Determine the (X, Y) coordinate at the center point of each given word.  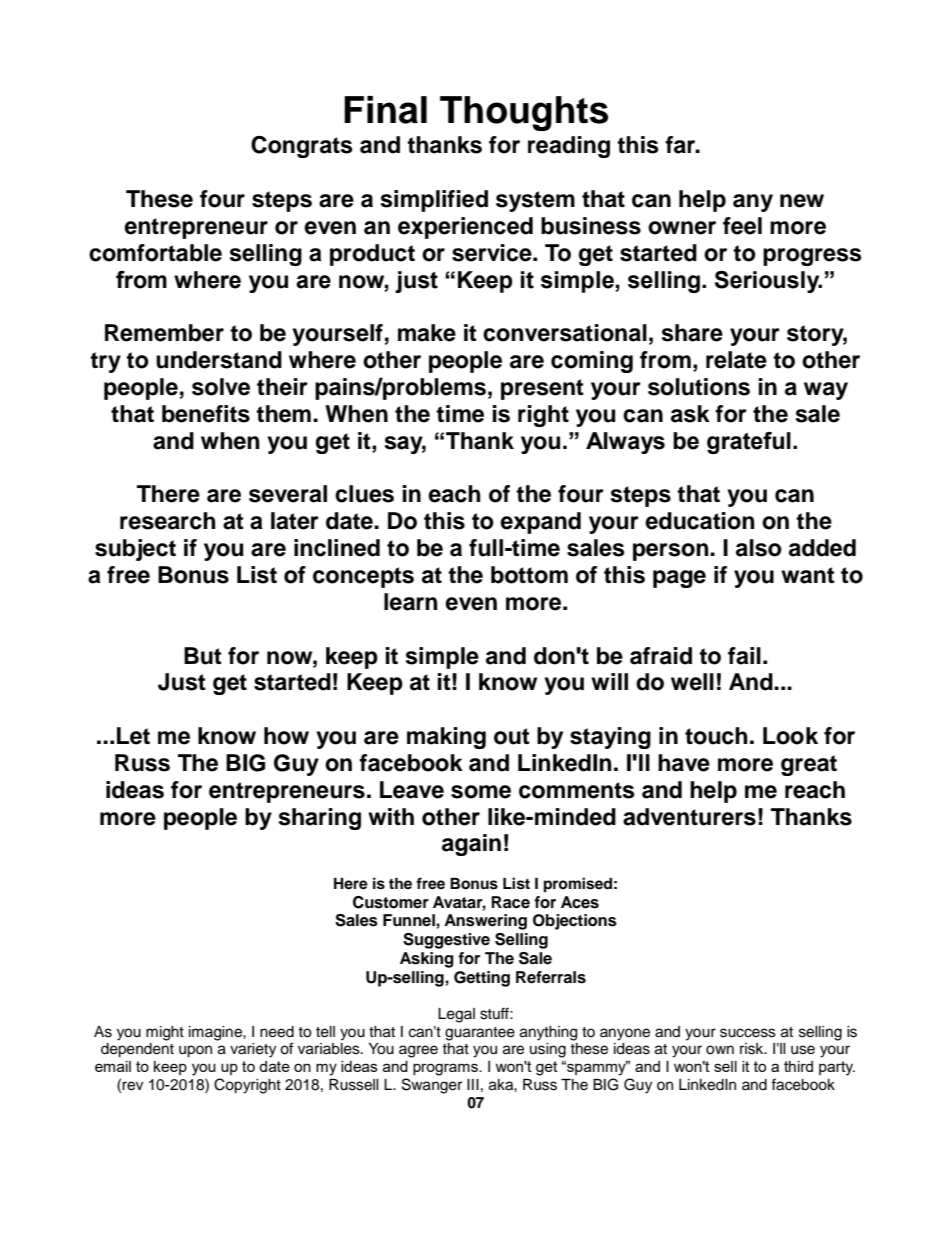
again (471, 845)
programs (446, 1069)
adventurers (689, 817)
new (802, 201)
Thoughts (524, 113)
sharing (320, 819)
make (427, 333)
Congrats (302, 146)
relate (736, 360)
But (203, 656)
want (808, 575)
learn (410, 602)
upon (195, 1051)
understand (219, 360)
